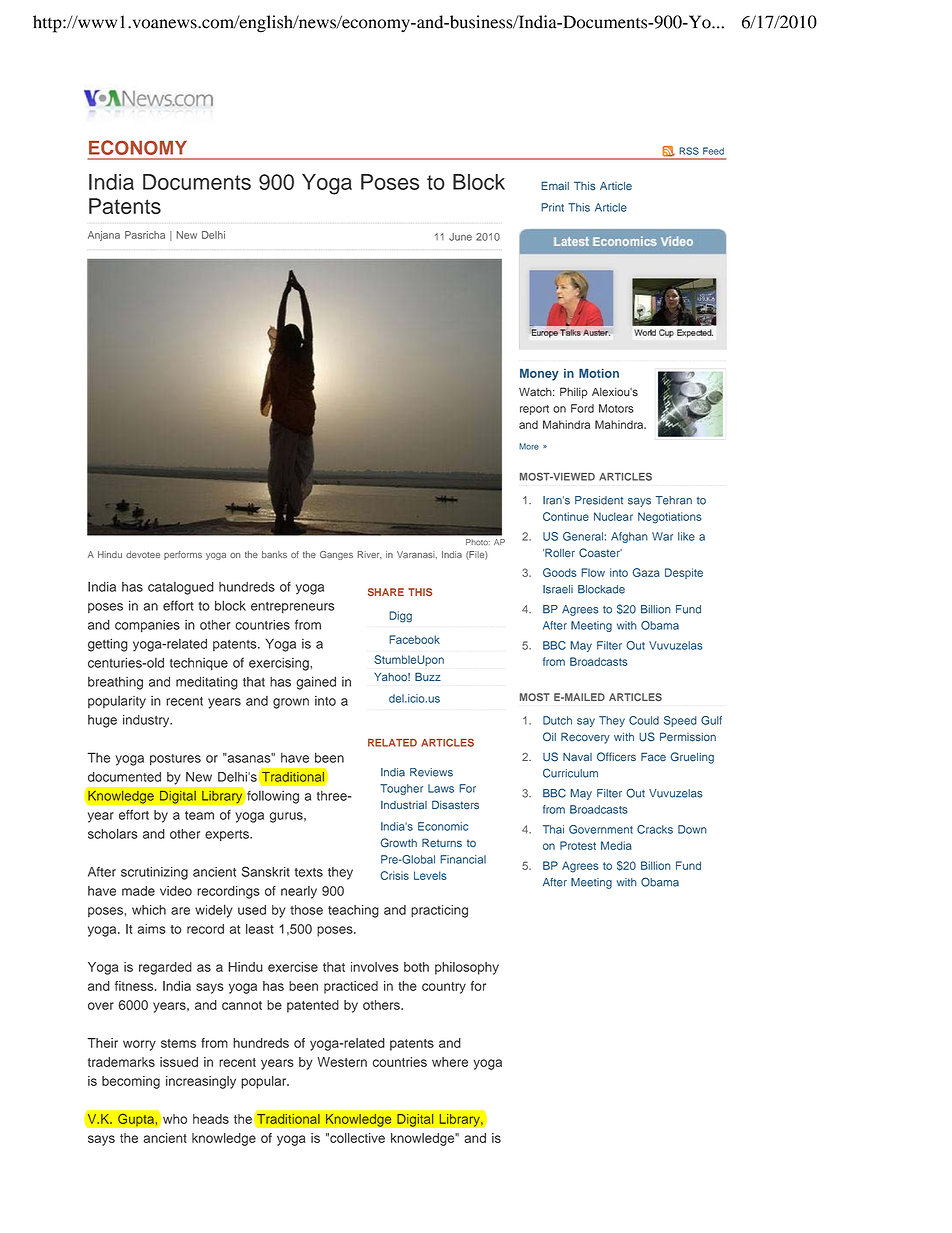 The height and width of the screenshot is (1233, 952). I want to click on companies, so click(147, 626).
